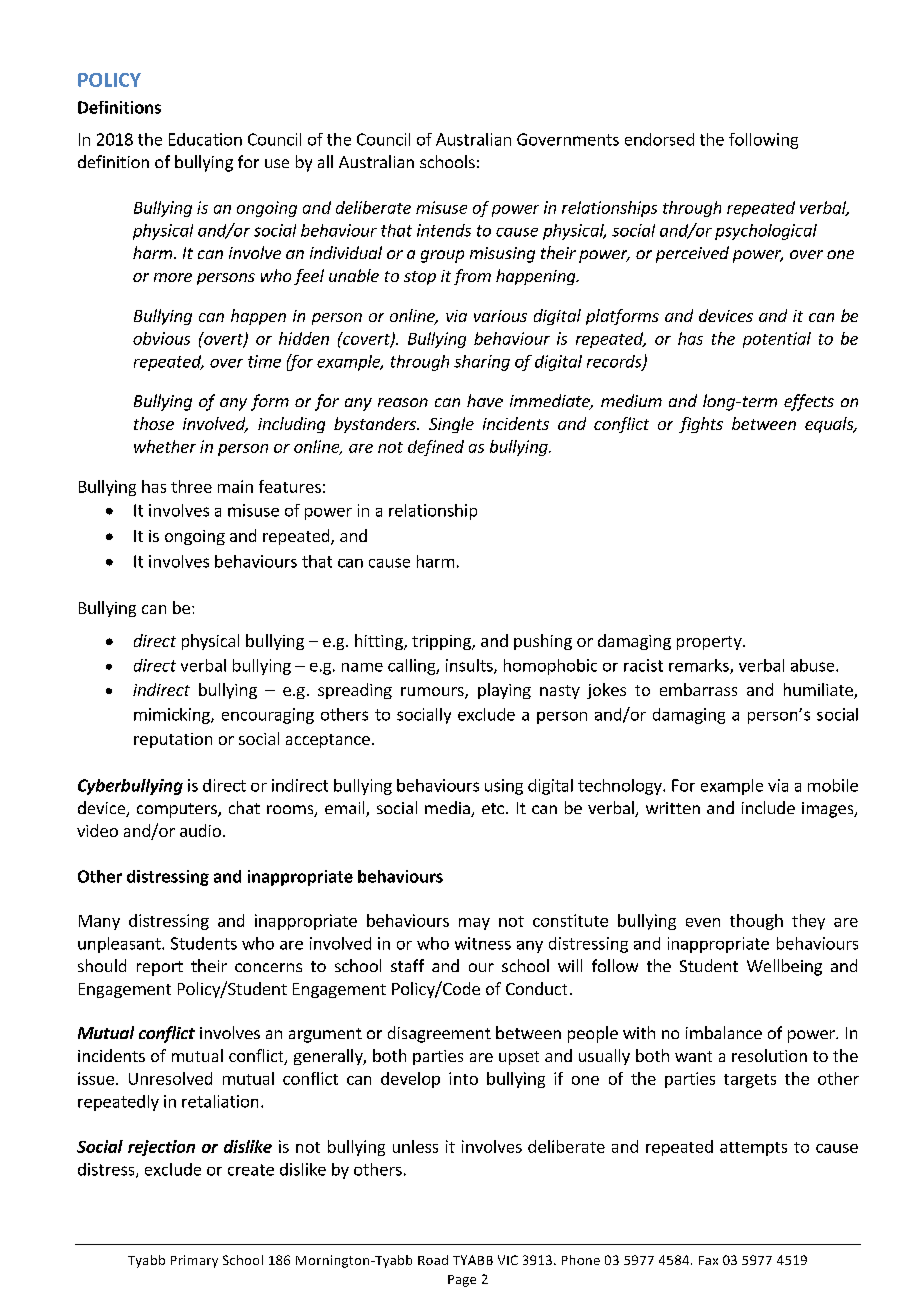 The width and height of the screenshot is (924, 1308). I want to click on whether, so click(165, 446).
